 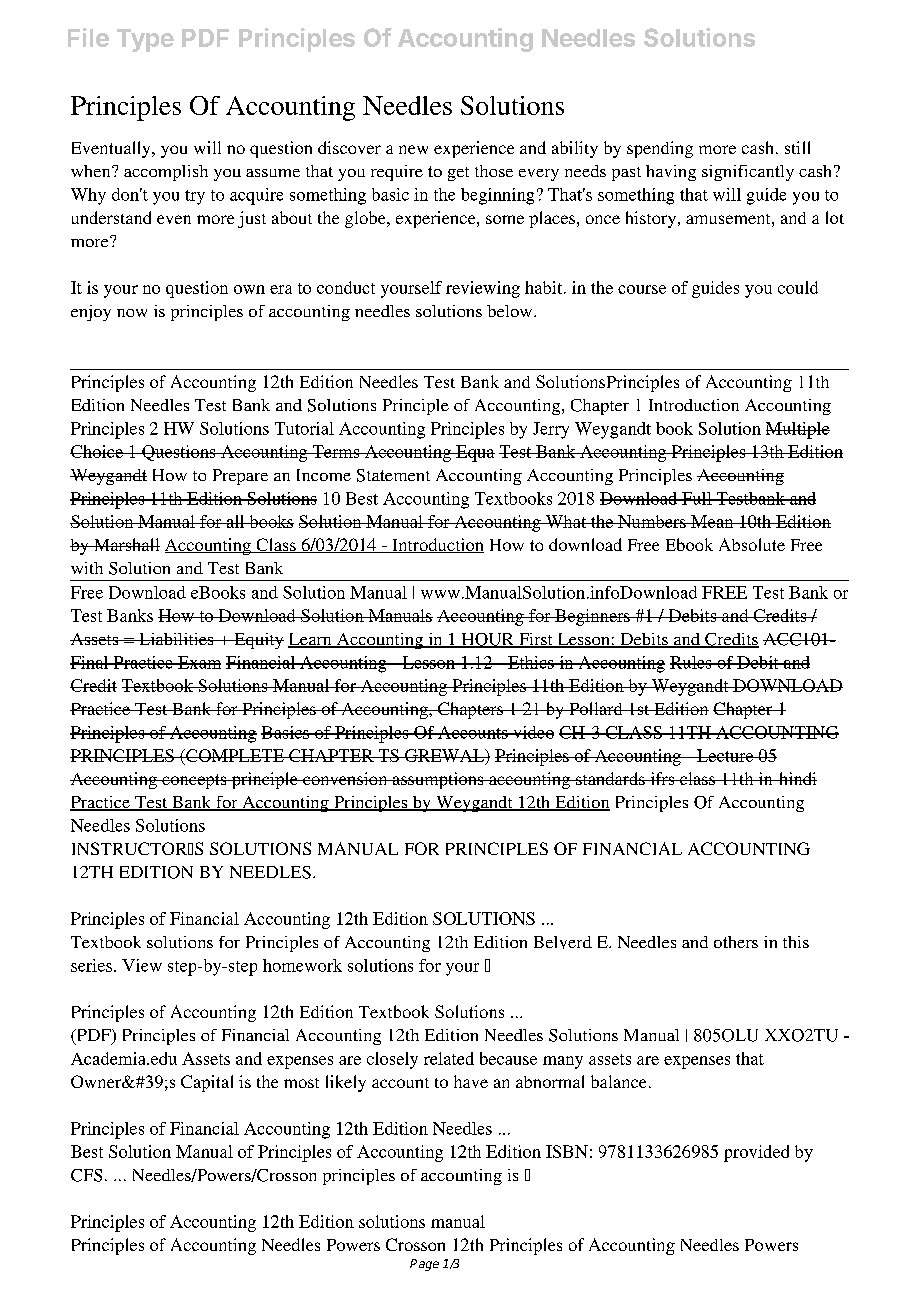 What do you see at coordinates (145, 40) in the page?
I see `Type` at bounding box center [145, 40].
